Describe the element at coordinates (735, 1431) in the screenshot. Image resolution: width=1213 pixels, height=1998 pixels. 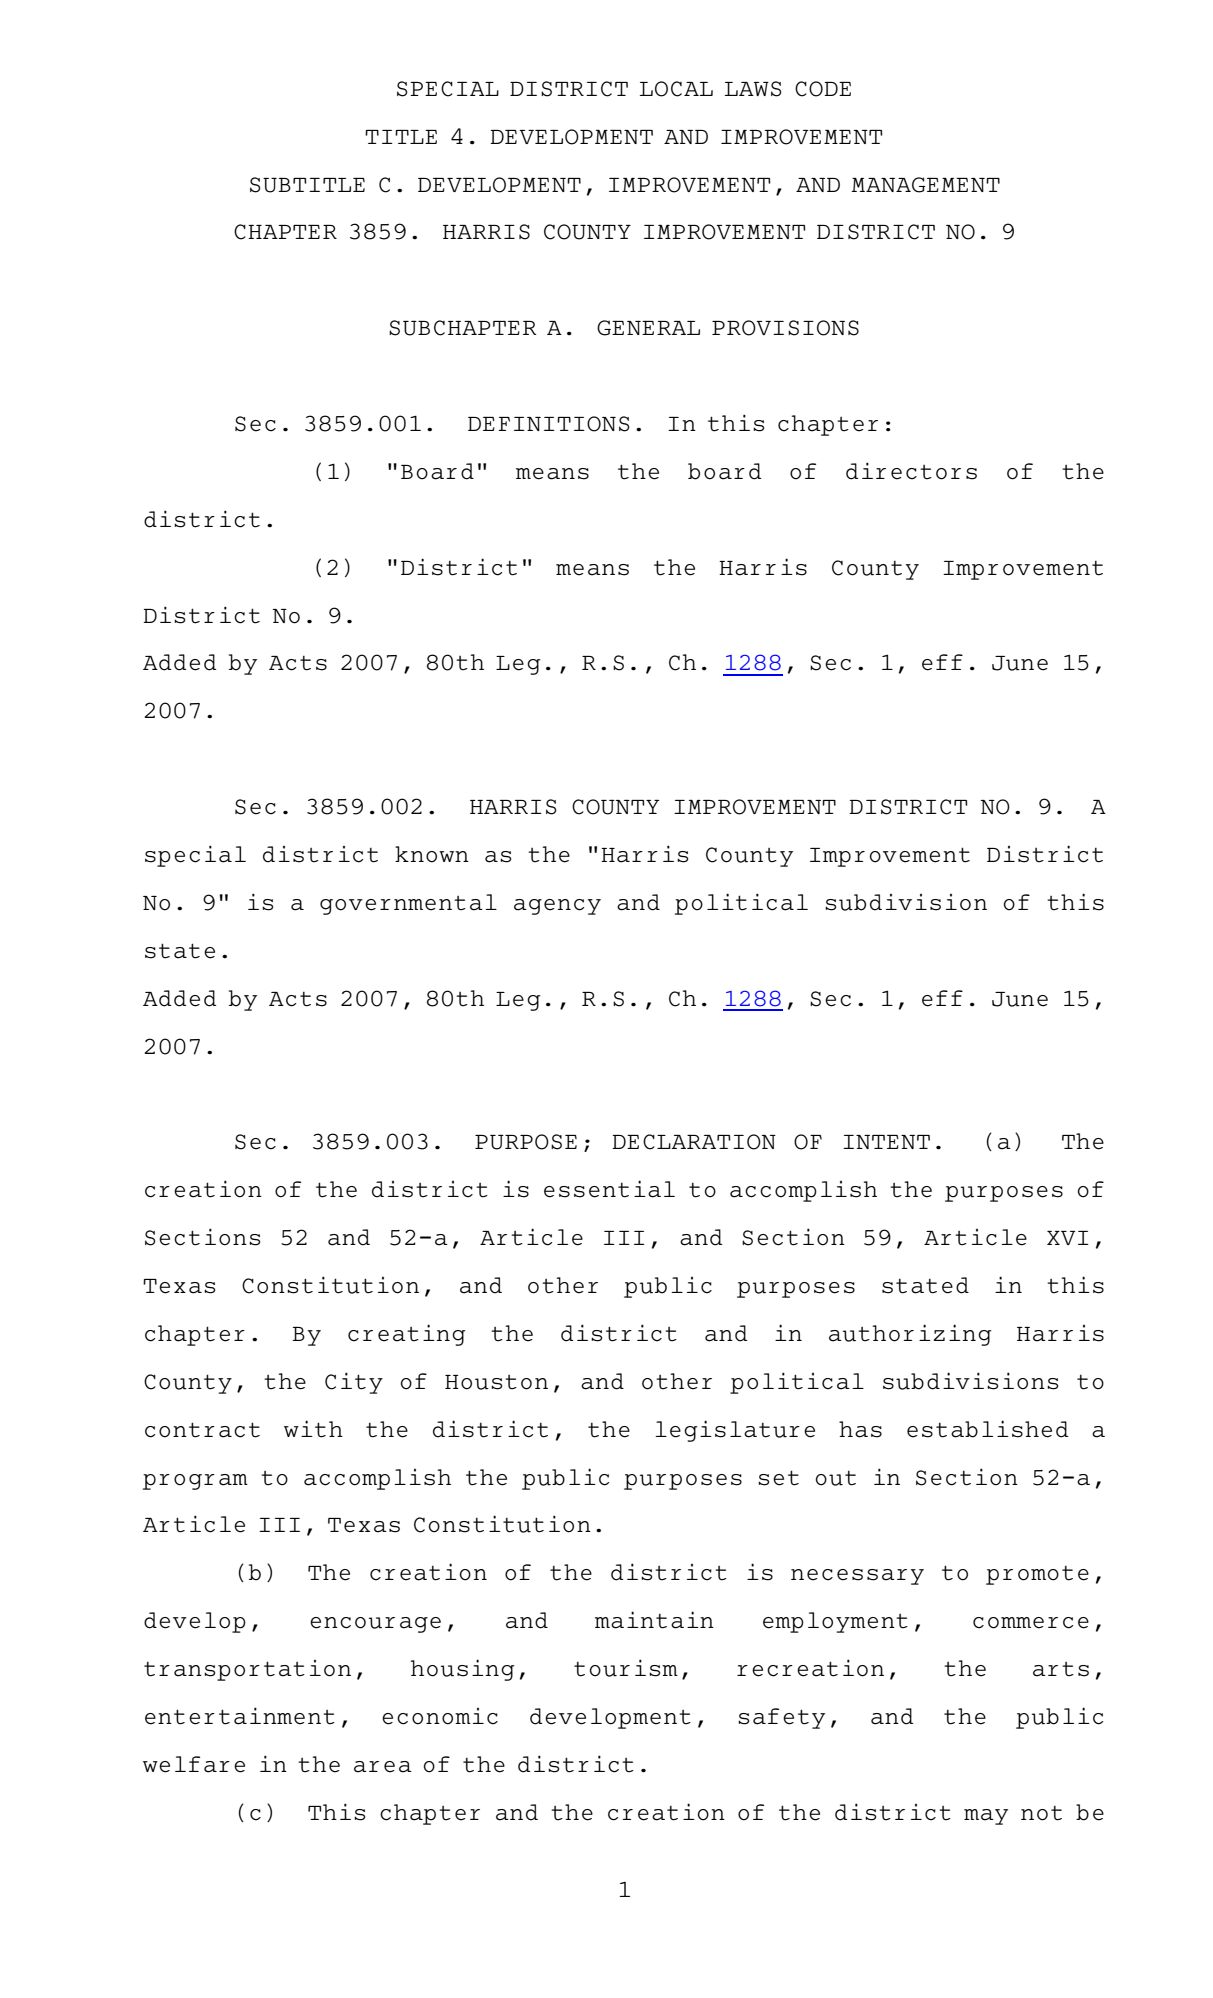
I see `legislature` at that location.
